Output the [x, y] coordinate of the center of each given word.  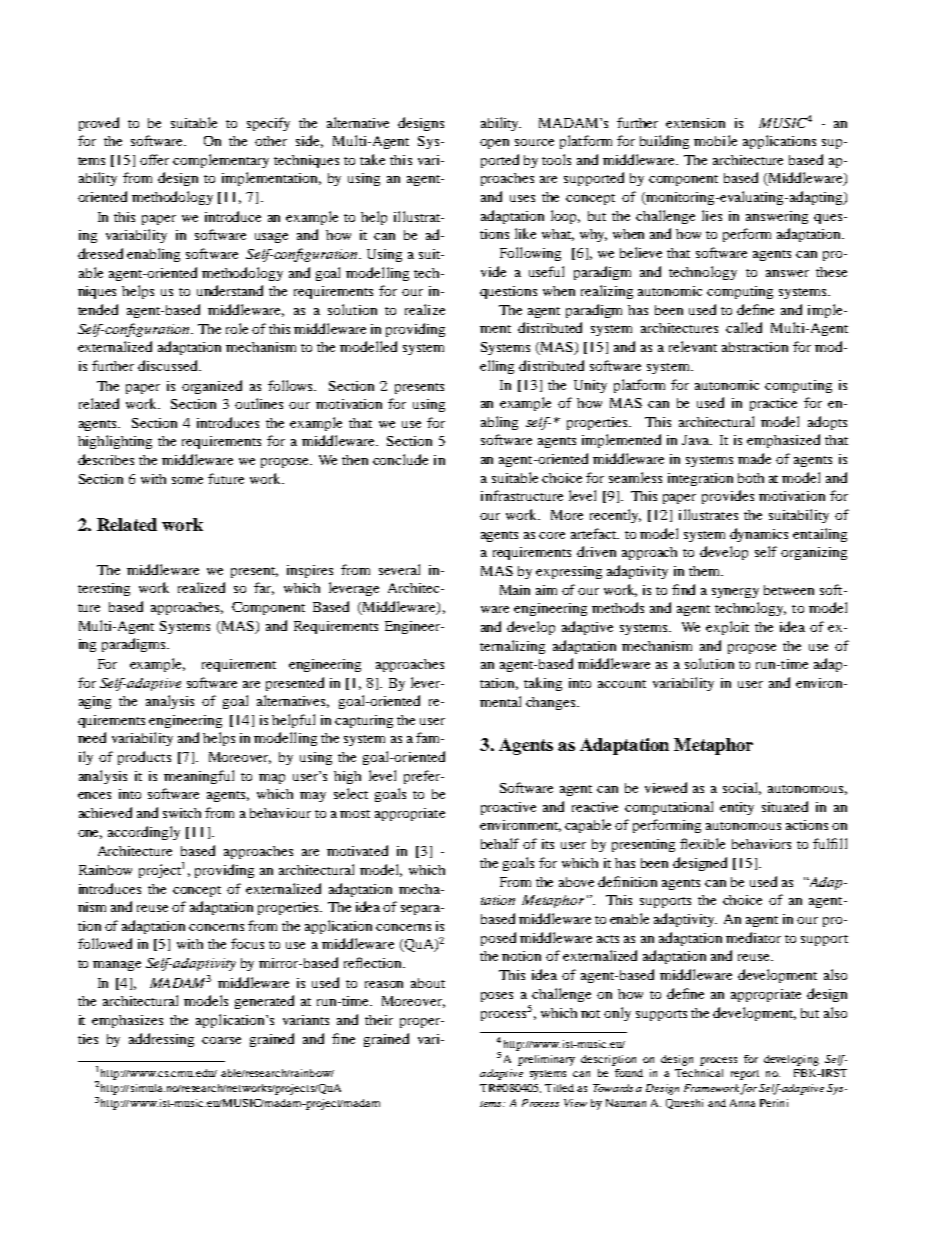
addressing [161, 1040]
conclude [400, 459]
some [187, 480]
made [754, 458]
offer [154, 159]
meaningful [199, 777]
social [742, 788]
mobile [715, 140]
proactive [508, 808]
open [494, 144]
